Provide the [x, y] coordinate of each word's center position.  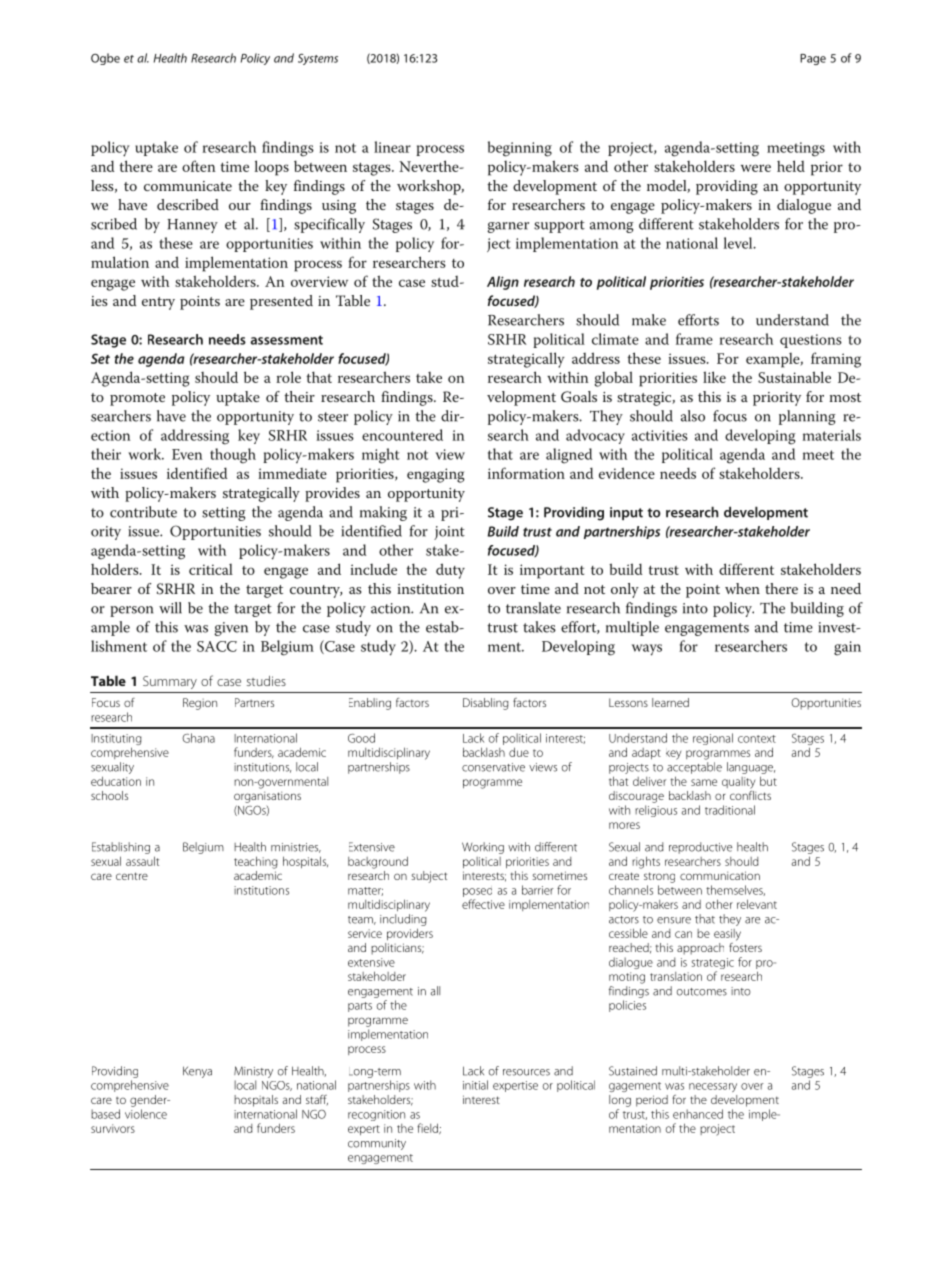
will [170, 608]
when [742, 588]
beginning [520, 149]
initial [475, 1085]
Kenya [197, 1072]
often [199, 166]
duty [450, 571]
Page [813, 59]
